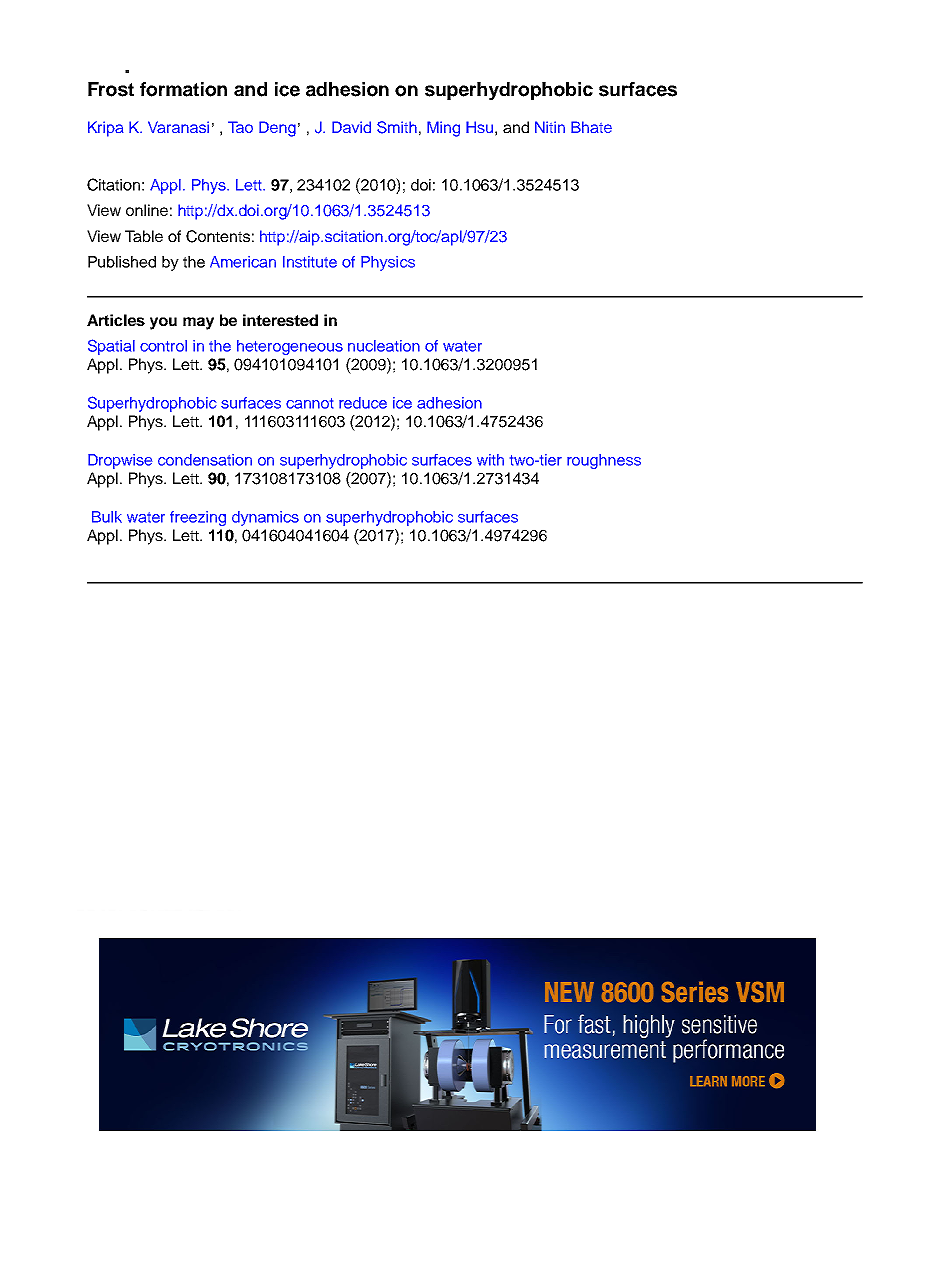 This page has height=1270, width=952. What do you see at coordinates (351, 127) in the page?
I see `David` at bounding box center [351, 127].
